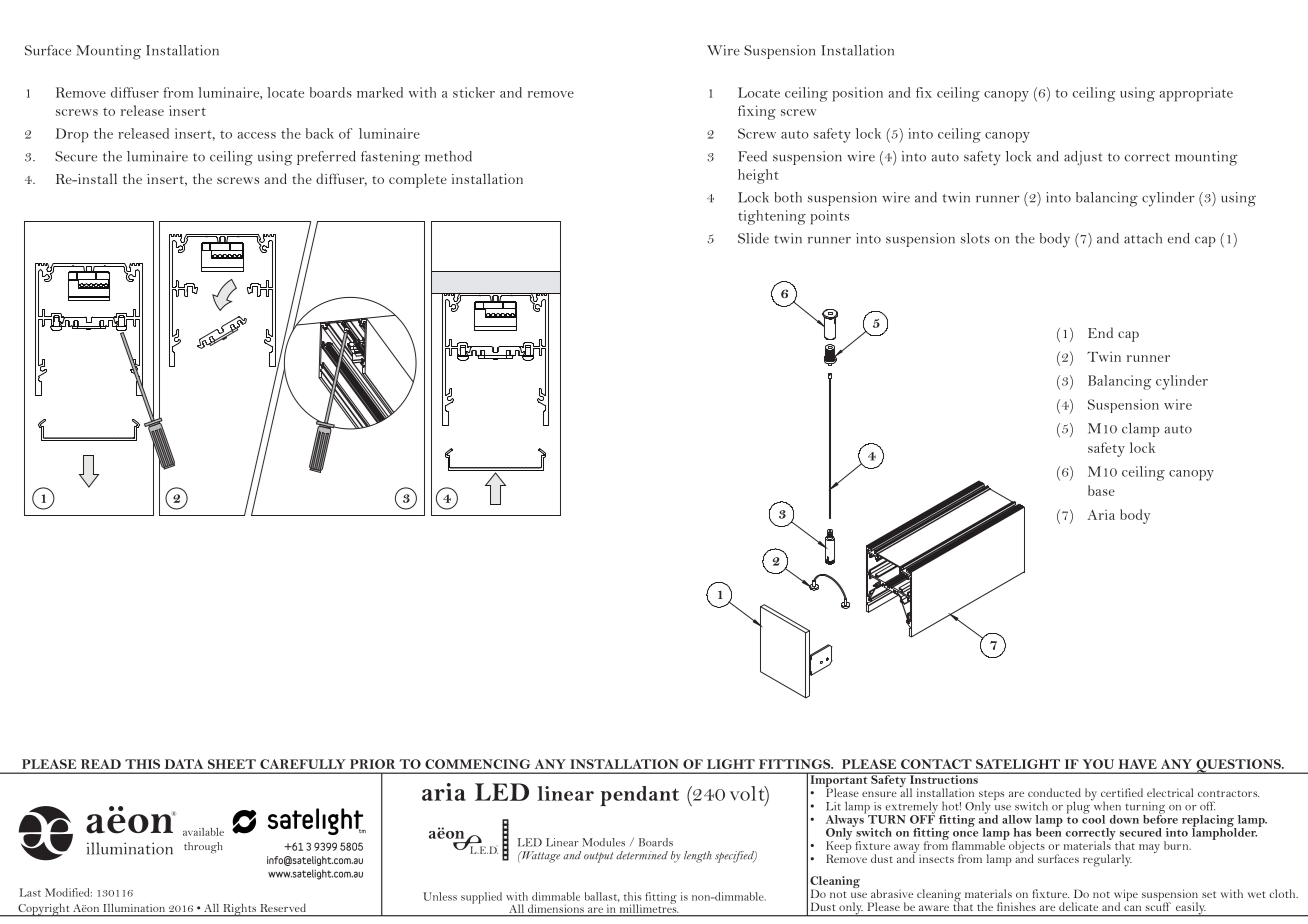 Image resolution: width=1308 pixels, height=924 pixels. I want to click on Rights, so click(240, 910).
